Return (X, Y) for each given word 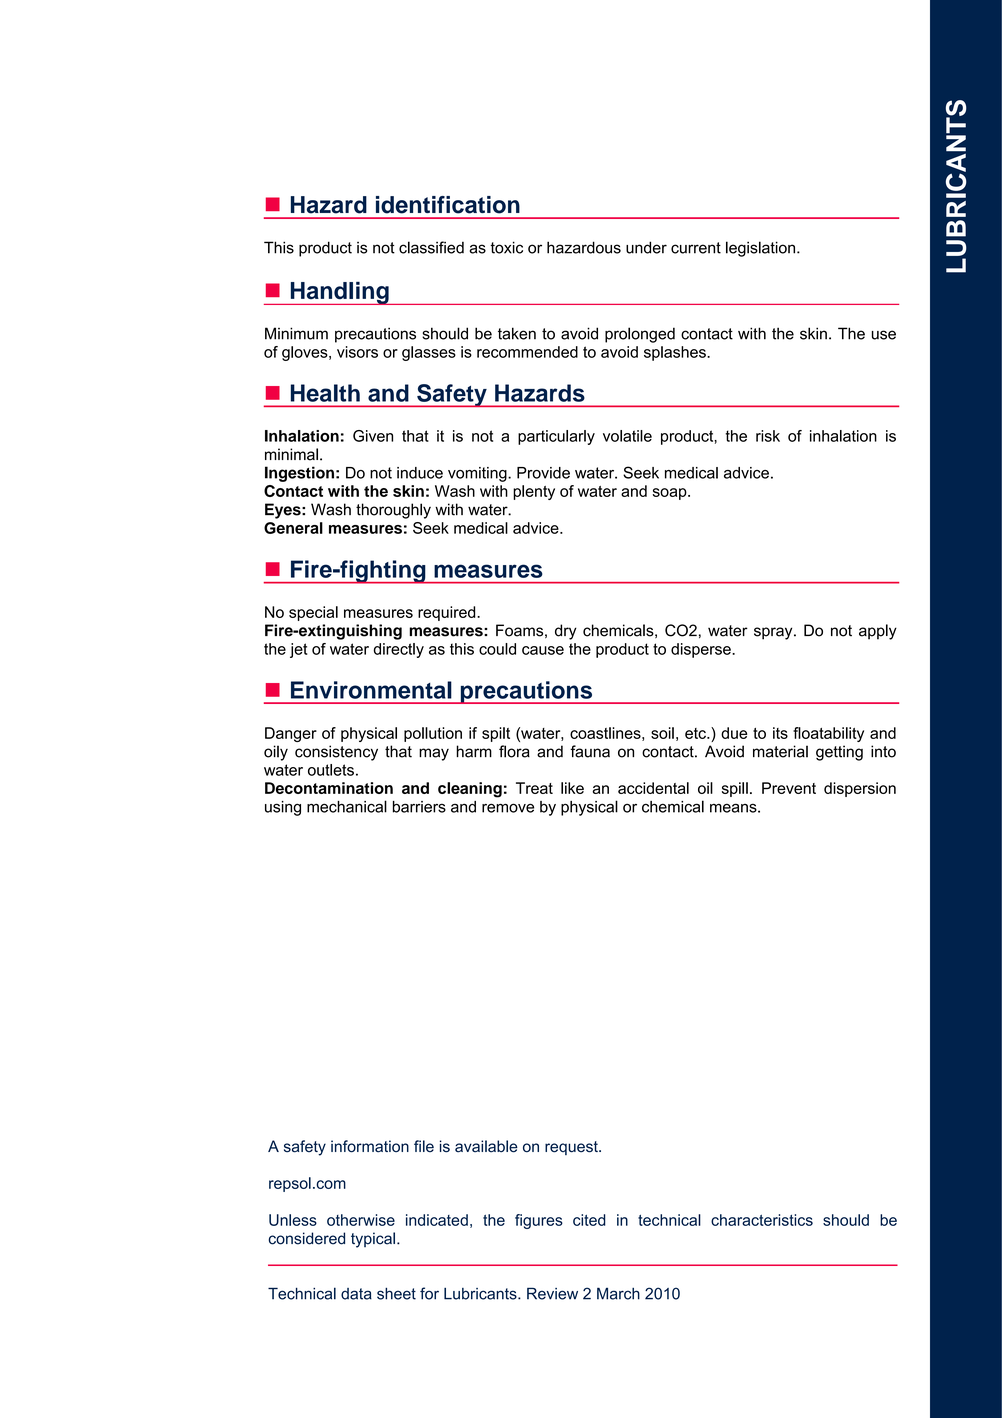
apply (878, 632)
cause (543, 650)
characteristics (762, 1220)
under (646, 247)
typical (373, 1240)
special (313, 613)
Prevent (789, 788)
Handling (339, 293)
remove (508, 808)
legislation (762, 249)
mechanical (347, 806)
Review (552, 1293)
